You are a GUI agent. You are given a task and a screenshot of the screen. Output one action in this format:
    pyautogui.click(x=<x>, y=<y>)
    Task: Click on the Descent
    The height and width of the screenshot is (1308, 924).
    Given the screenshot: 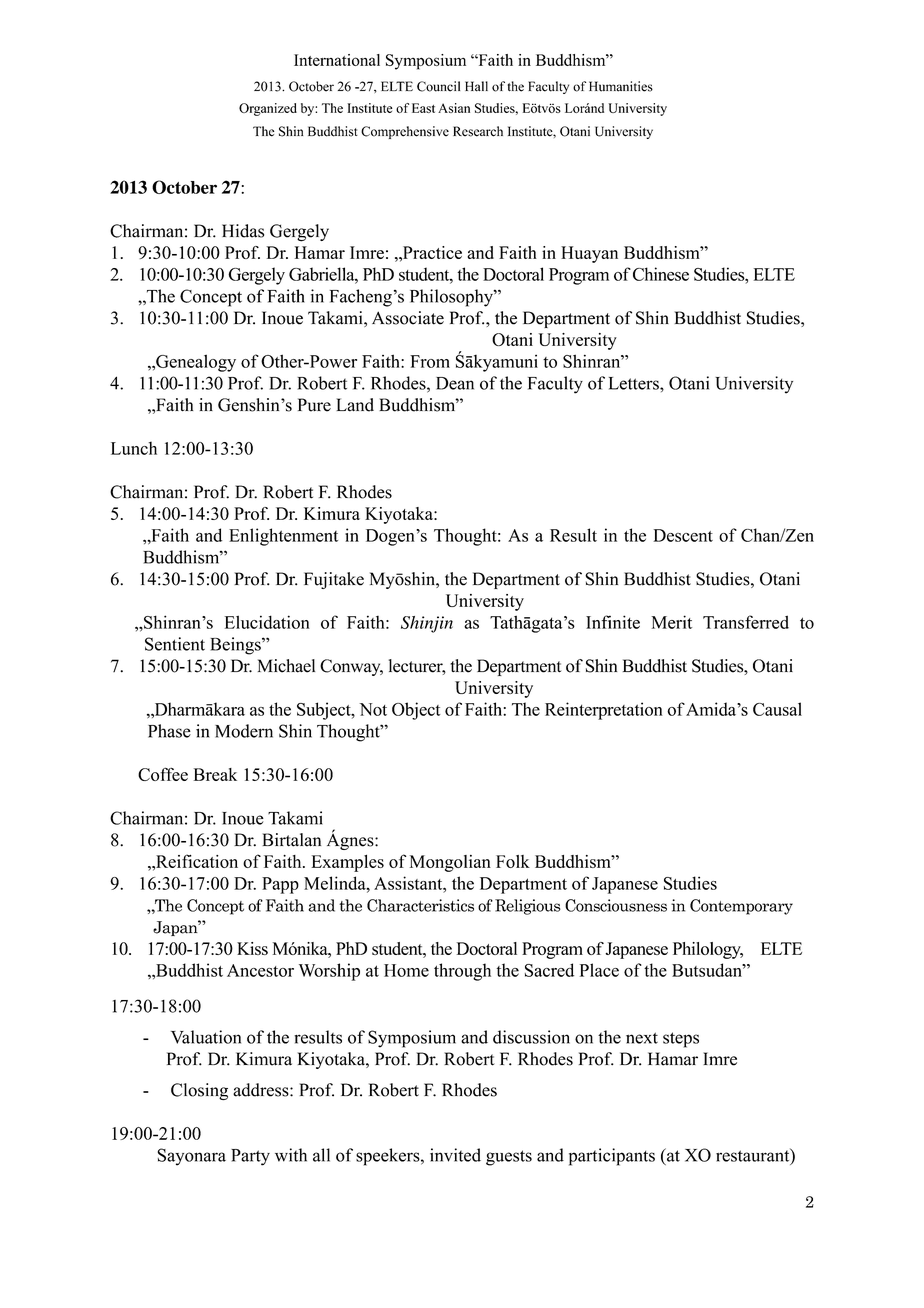 What is the action you would take?
    pyautogui.click(x=683, y=535)
